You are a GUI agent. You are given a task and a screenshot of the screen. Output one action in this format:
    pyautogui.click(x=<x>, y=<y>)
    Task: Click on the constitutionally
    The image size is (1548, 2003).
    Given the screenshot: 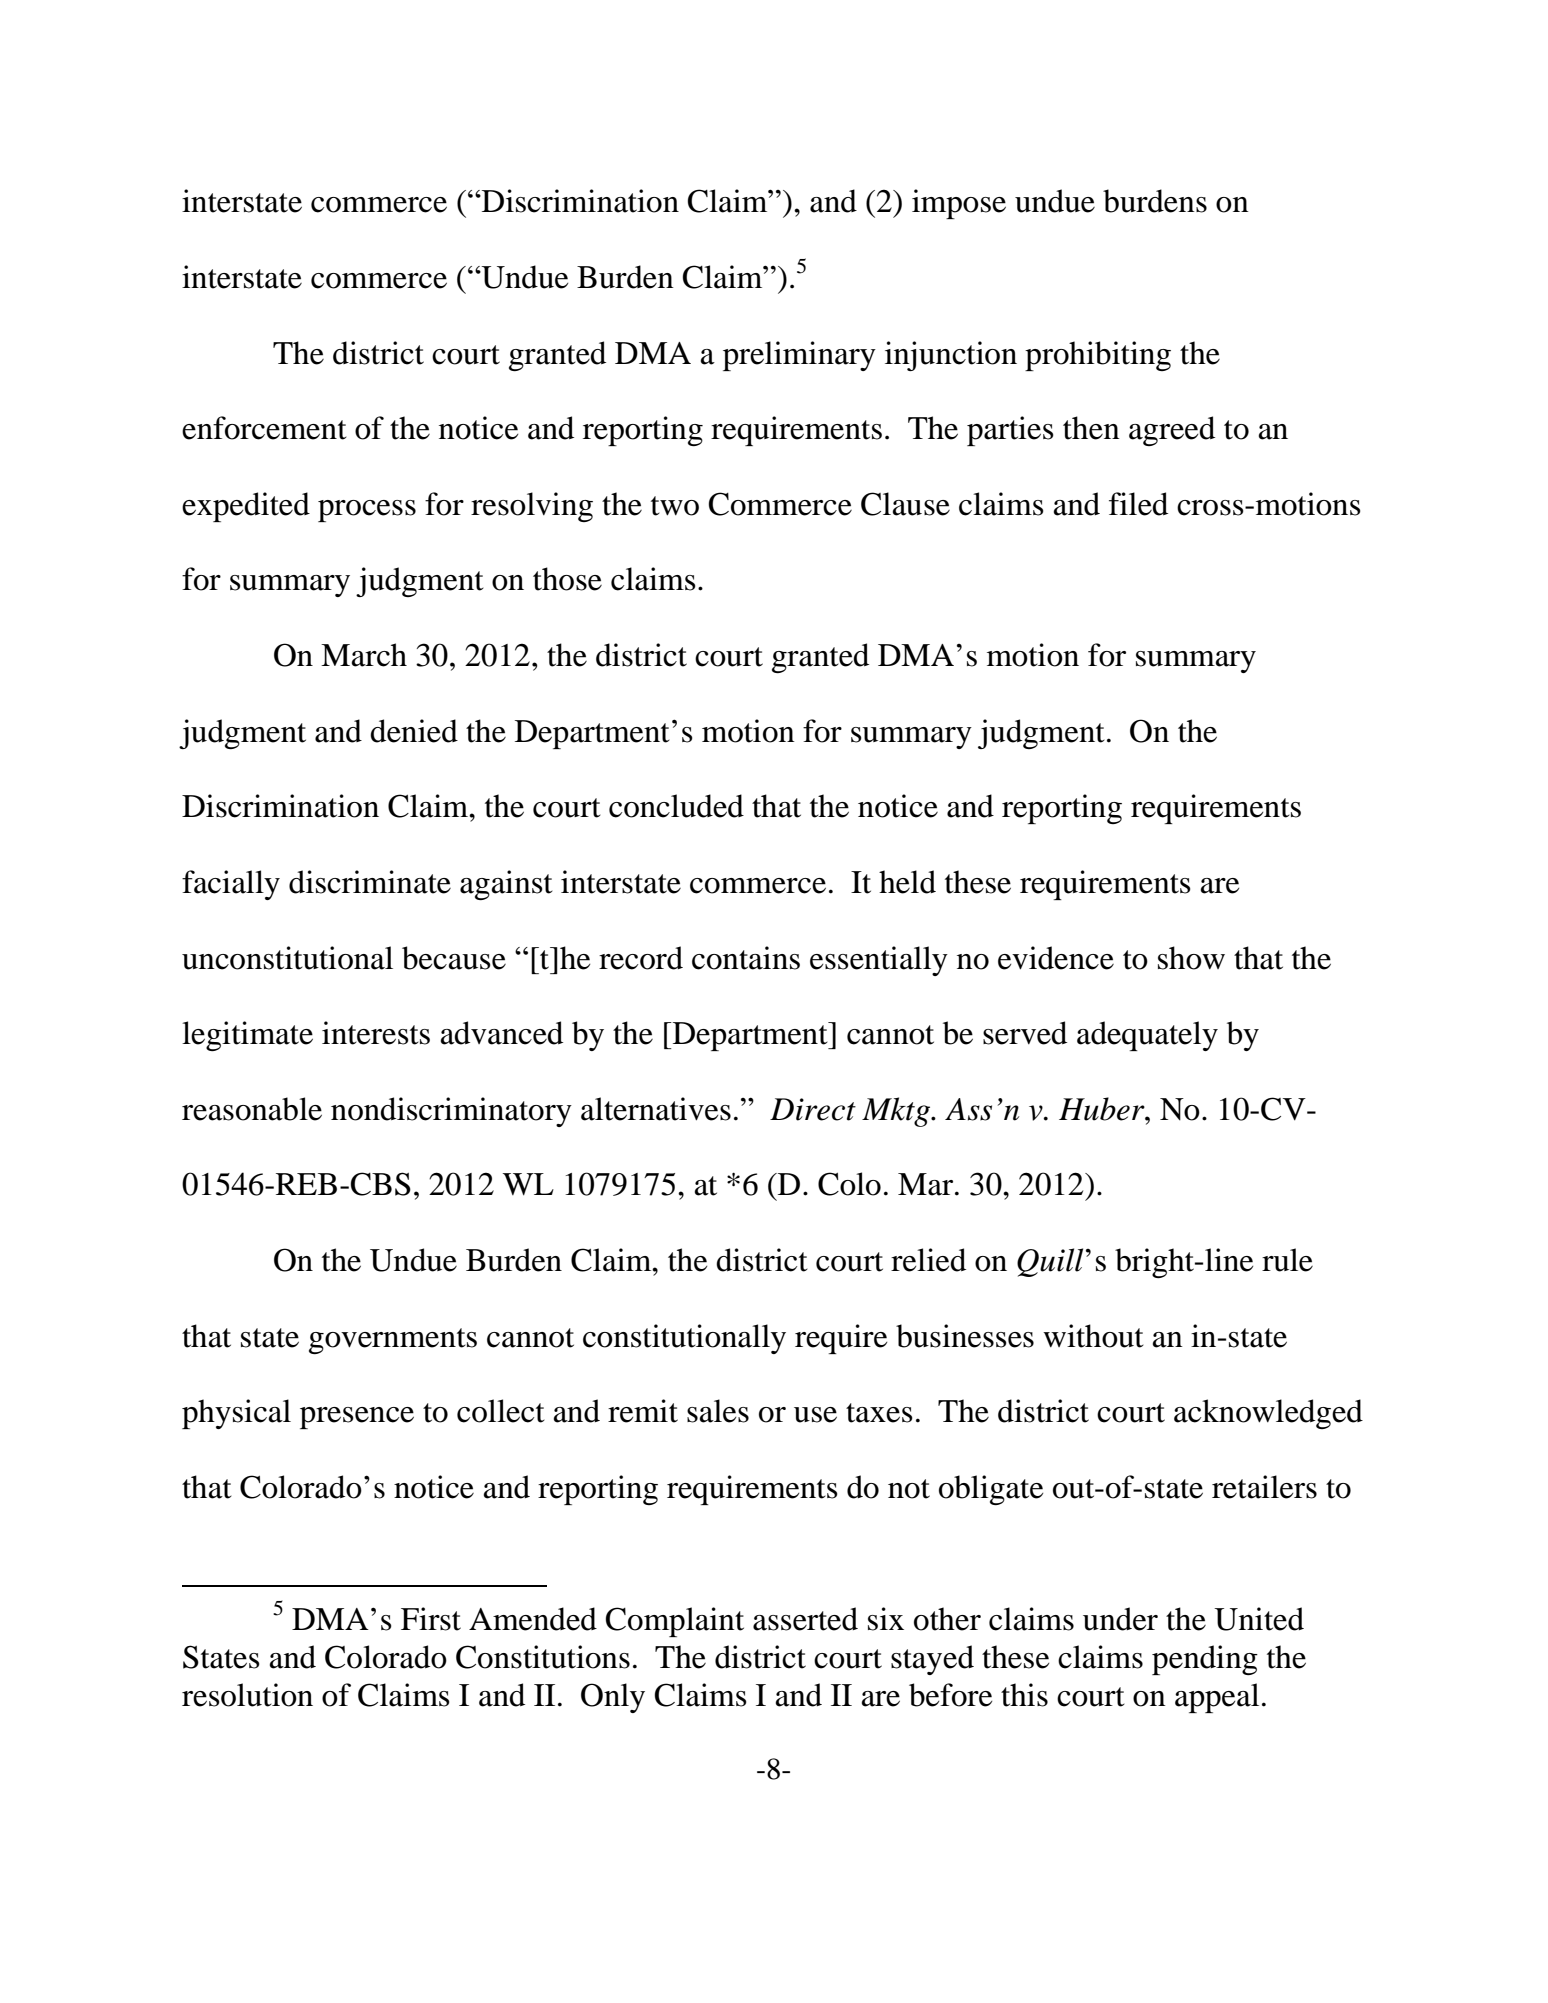 What is the action you would take?
    pyautogui.click(x=684, y=1339)
